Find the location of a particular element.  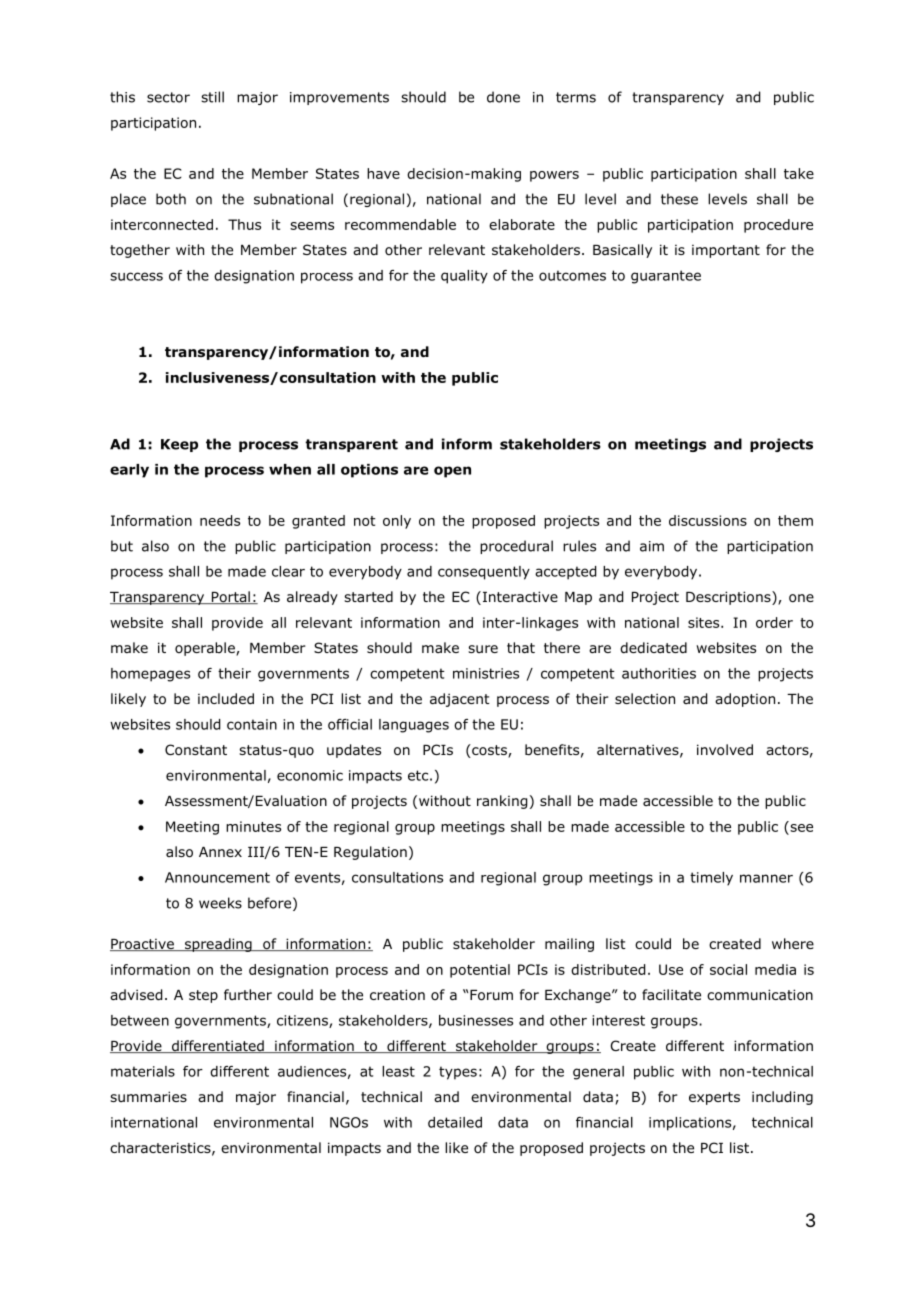

Descriptions is located at coordinates (729, 598).
